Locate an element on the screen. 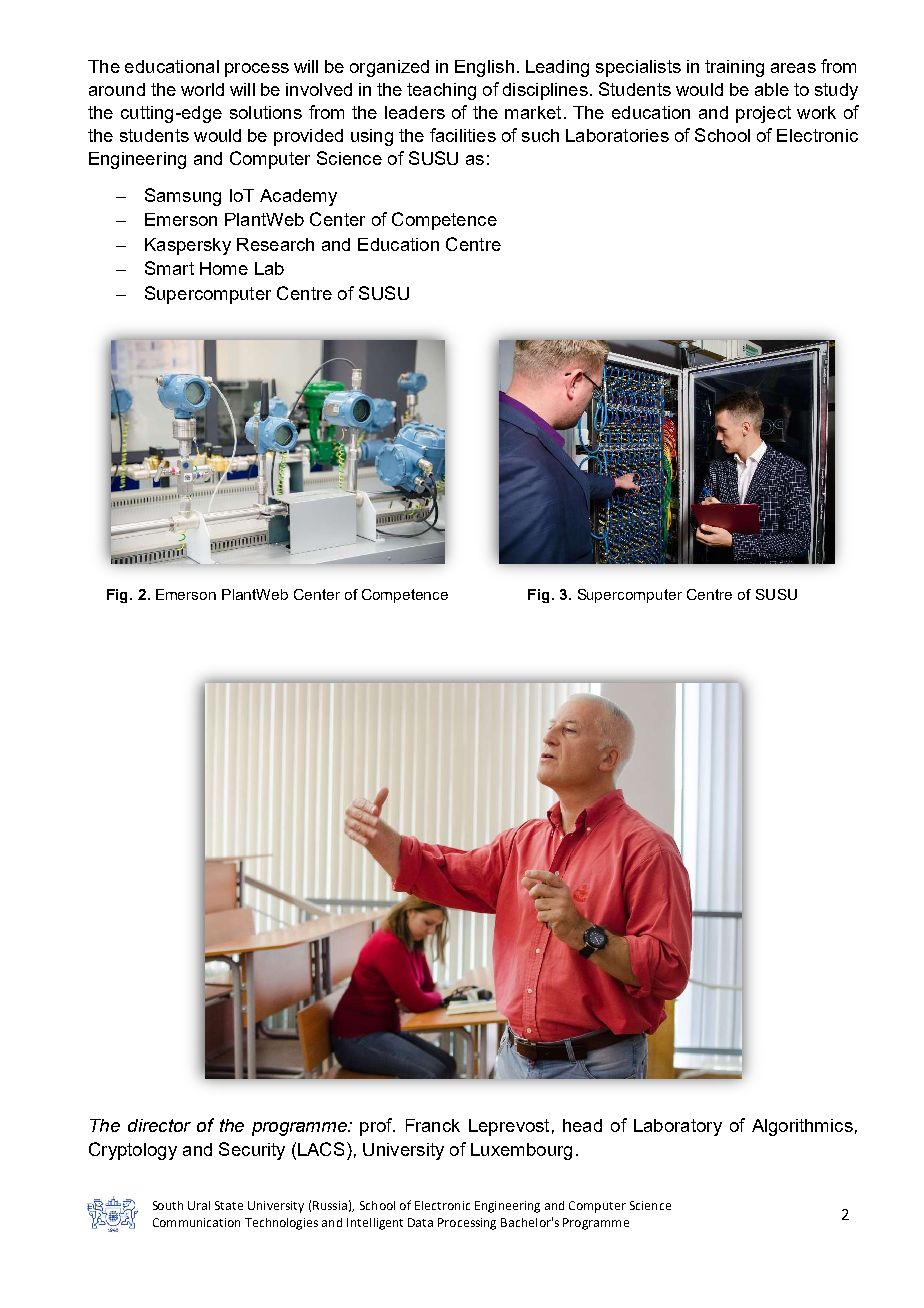  director is located at coordinates (159, 1125).
